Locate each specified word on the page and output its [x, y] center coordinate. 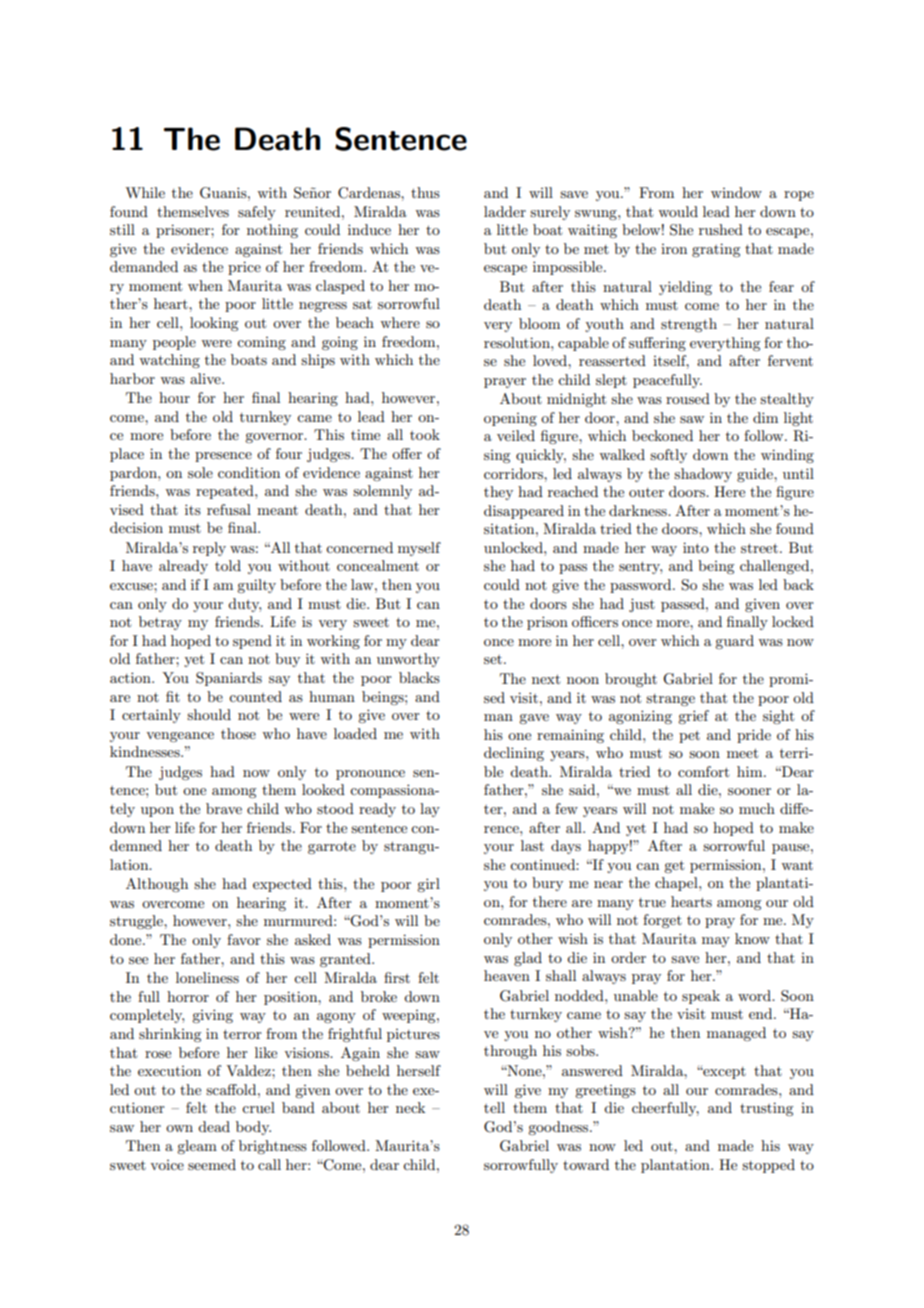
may [716, 942]
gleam [197, 1147]
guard [734, 642]
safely [257, 213]
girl [428, 885]
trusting [766, 1109]
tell [494, 1107]
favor [244, 939]
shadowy [703, 475]
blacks [419, 677]
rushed [721, 229]
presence [223, 457]
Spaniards [229, 679]
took [425, 434]
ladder [505, 211]
